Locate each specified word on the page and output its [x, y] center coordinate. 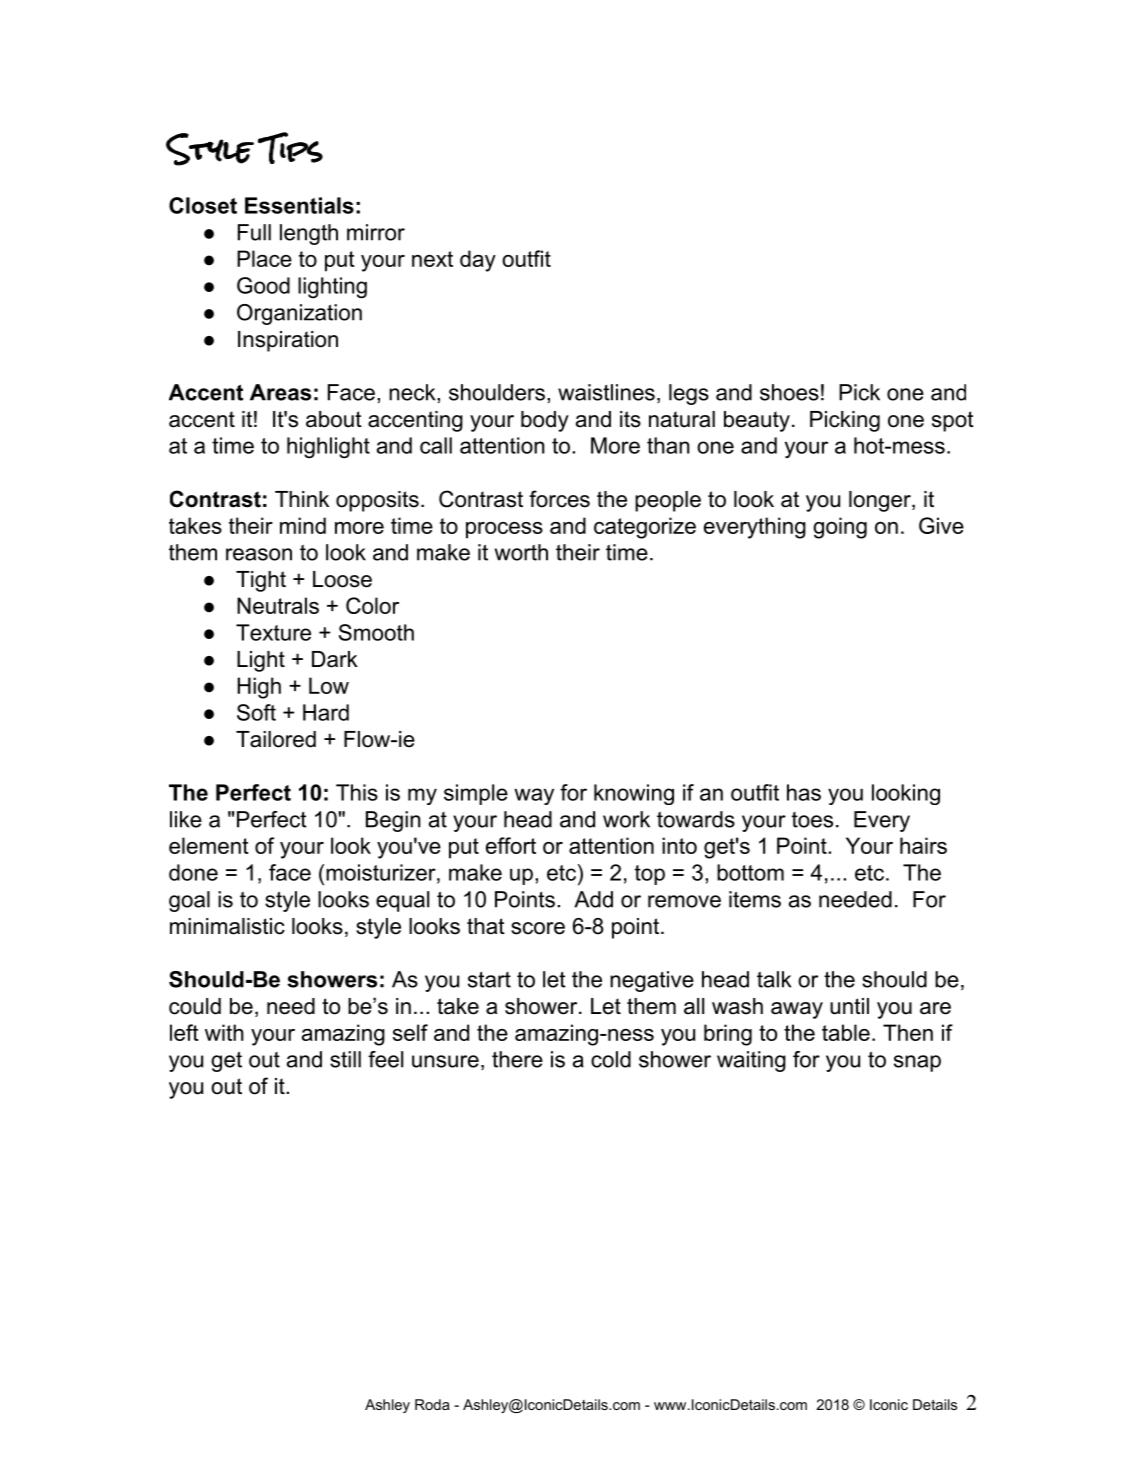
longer [881, 501]
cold [611, 1059]
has [804, 792]
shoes [789, 392]
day [478, 261]
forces [559, 499]
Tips [290, 148]
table [846, 1032]
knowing [634, 794]
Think [302, 499]
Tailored [276, 739]
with [224, 1032]
